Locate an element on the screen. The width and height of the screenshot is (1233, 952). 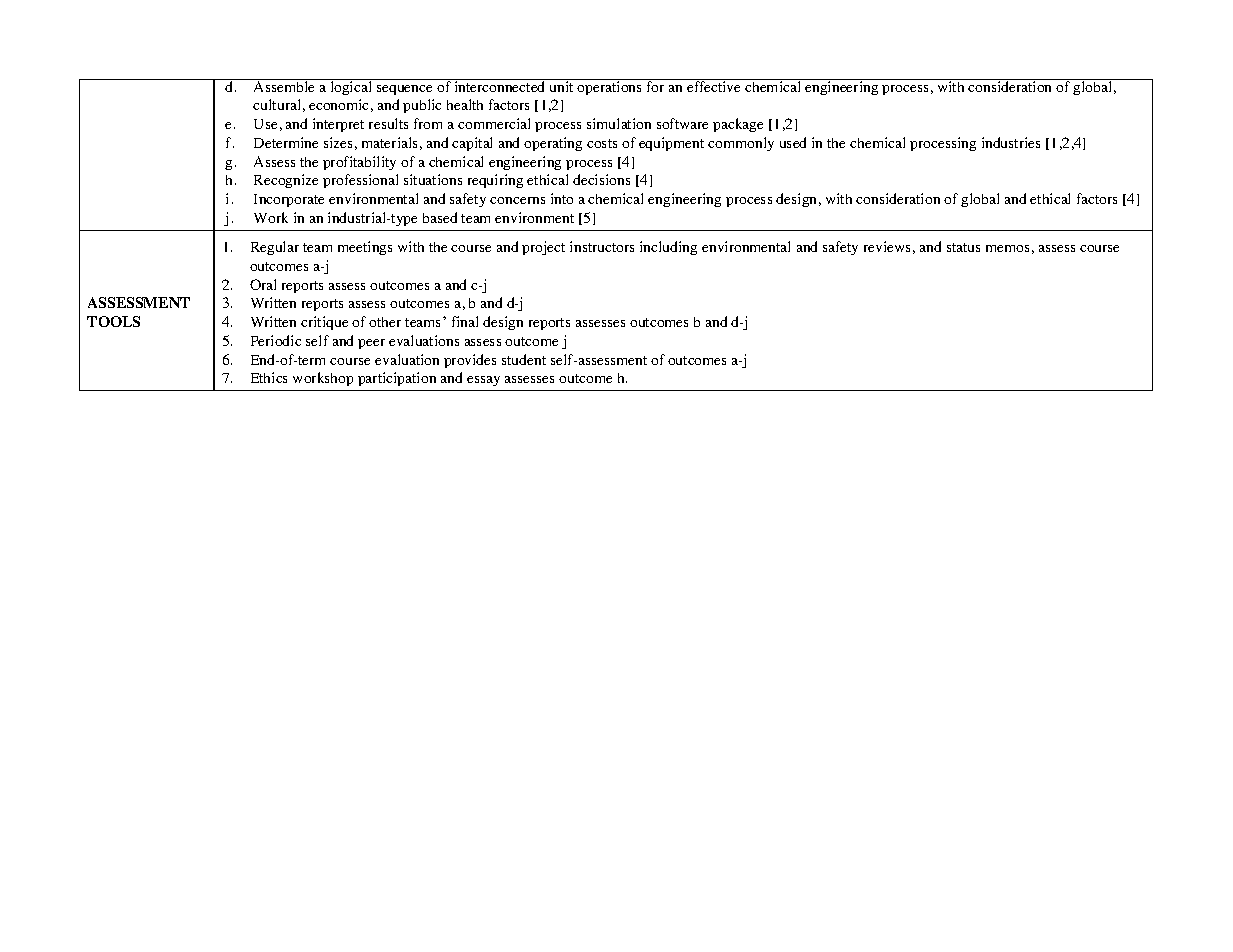
student is located at coordinates (524, 359).
